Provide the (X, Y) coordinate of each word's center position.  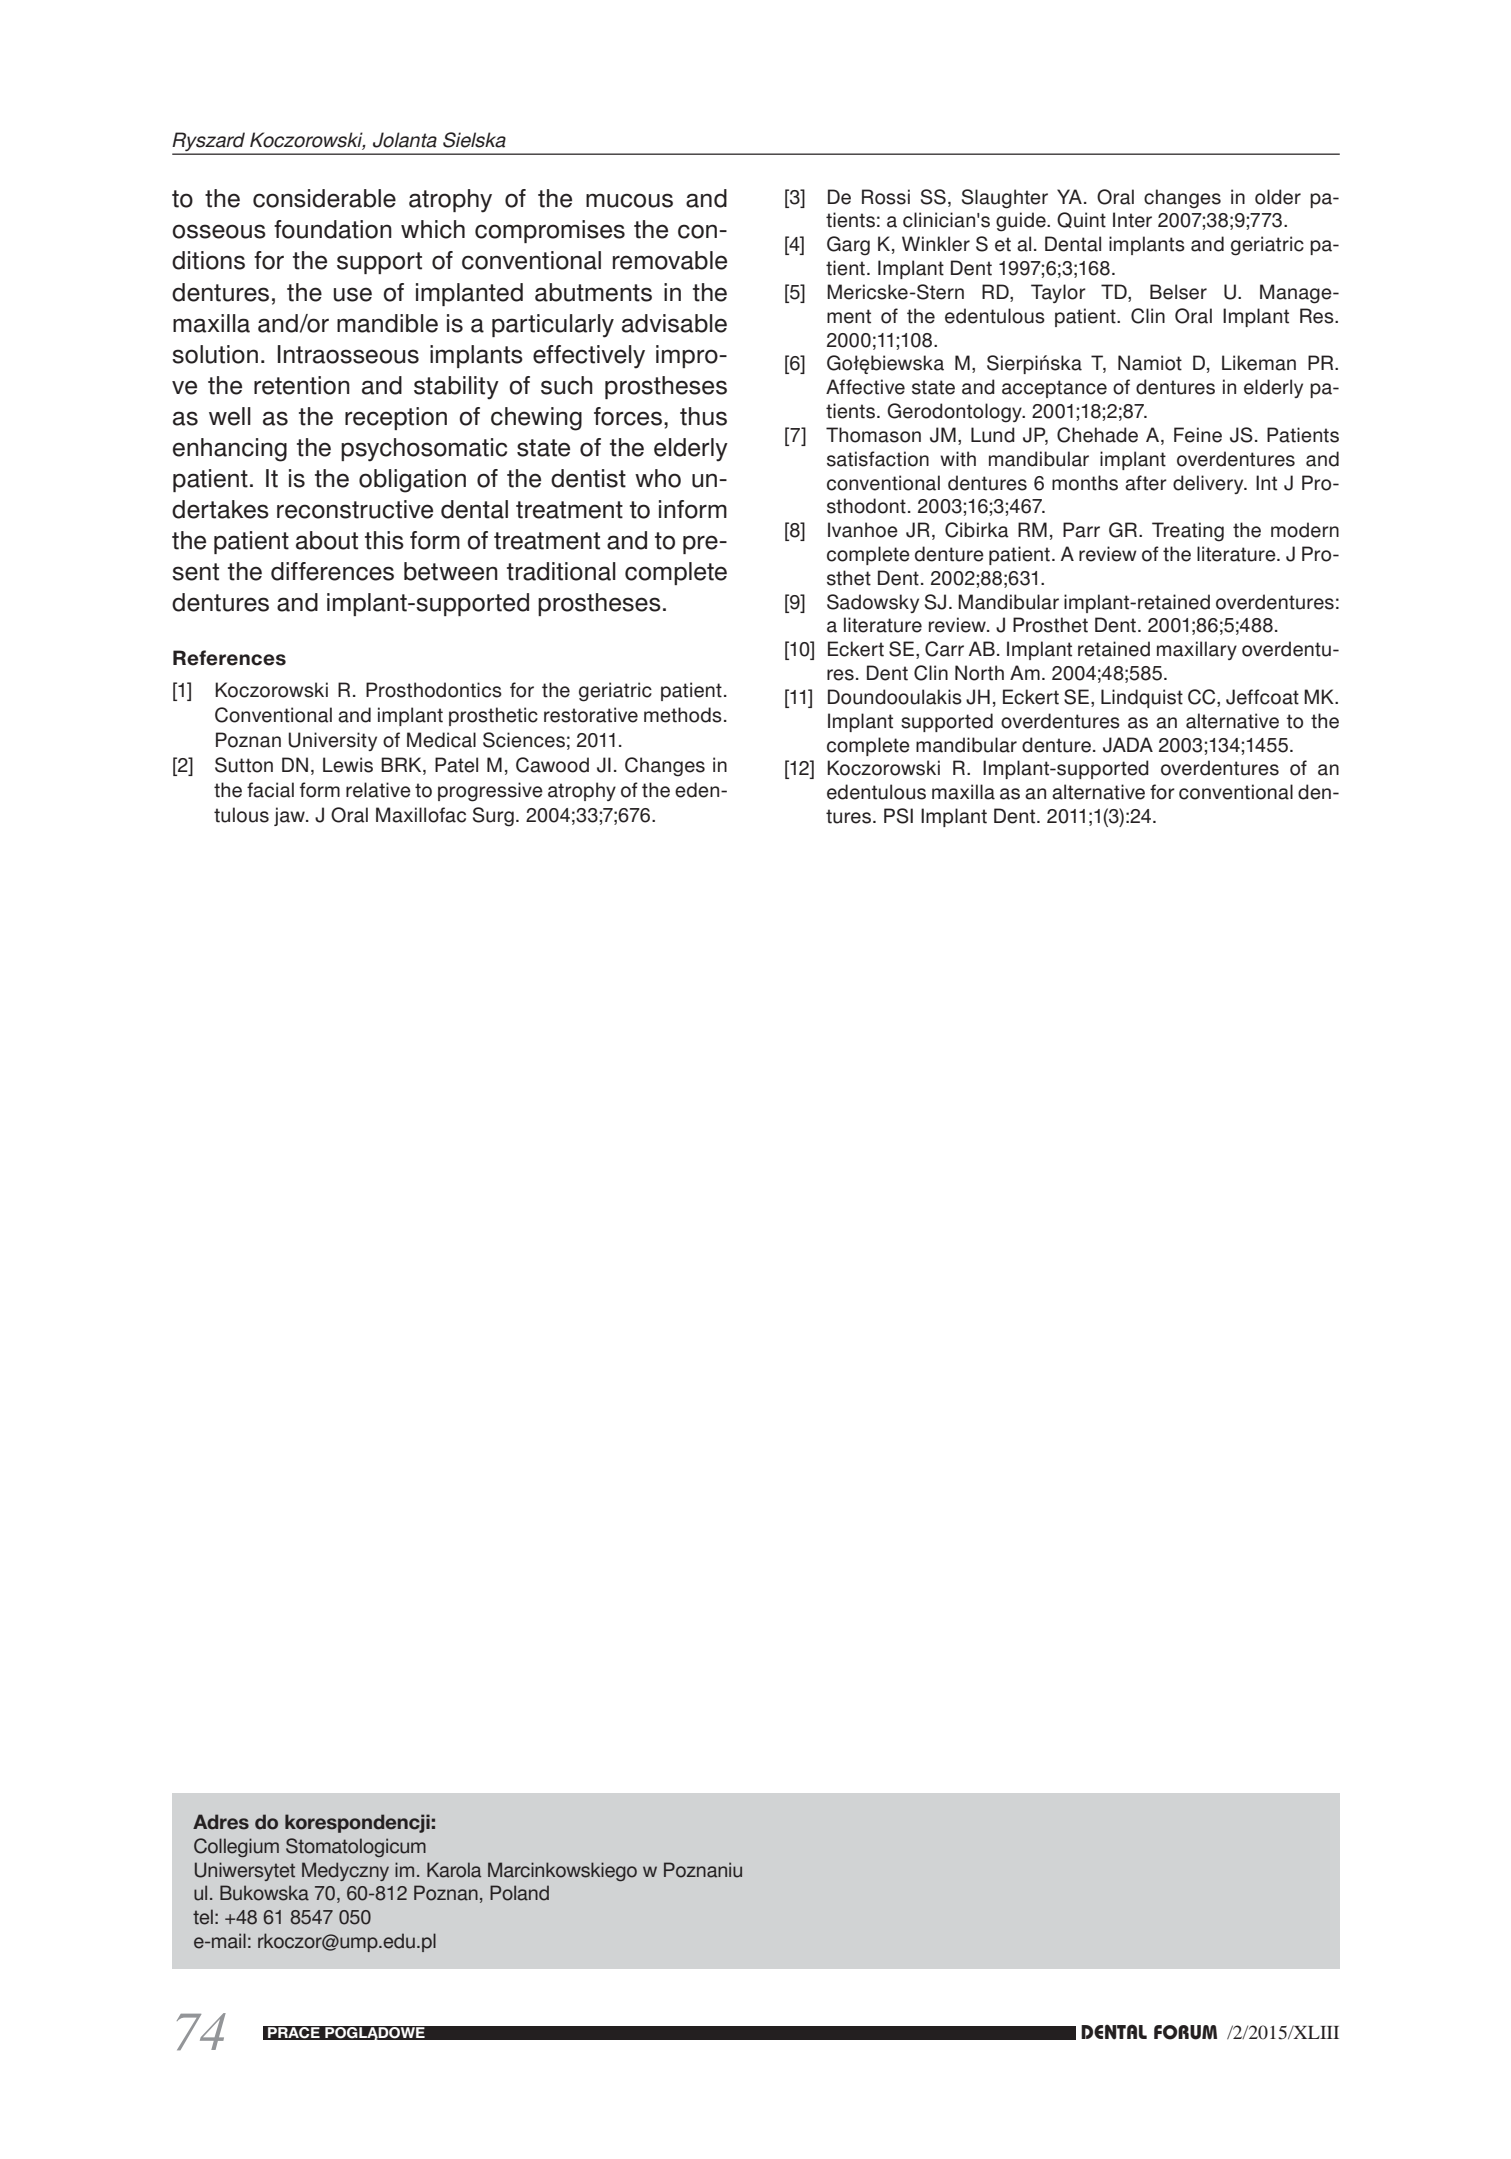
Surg (493, 817)
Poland (519, 1893)
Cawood (552, 765)
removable (670, 260)
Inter (1132, 220)
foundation (333, 229)
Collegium (236, 1847)
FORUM (1185, 2032)
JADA (1128, 745)
